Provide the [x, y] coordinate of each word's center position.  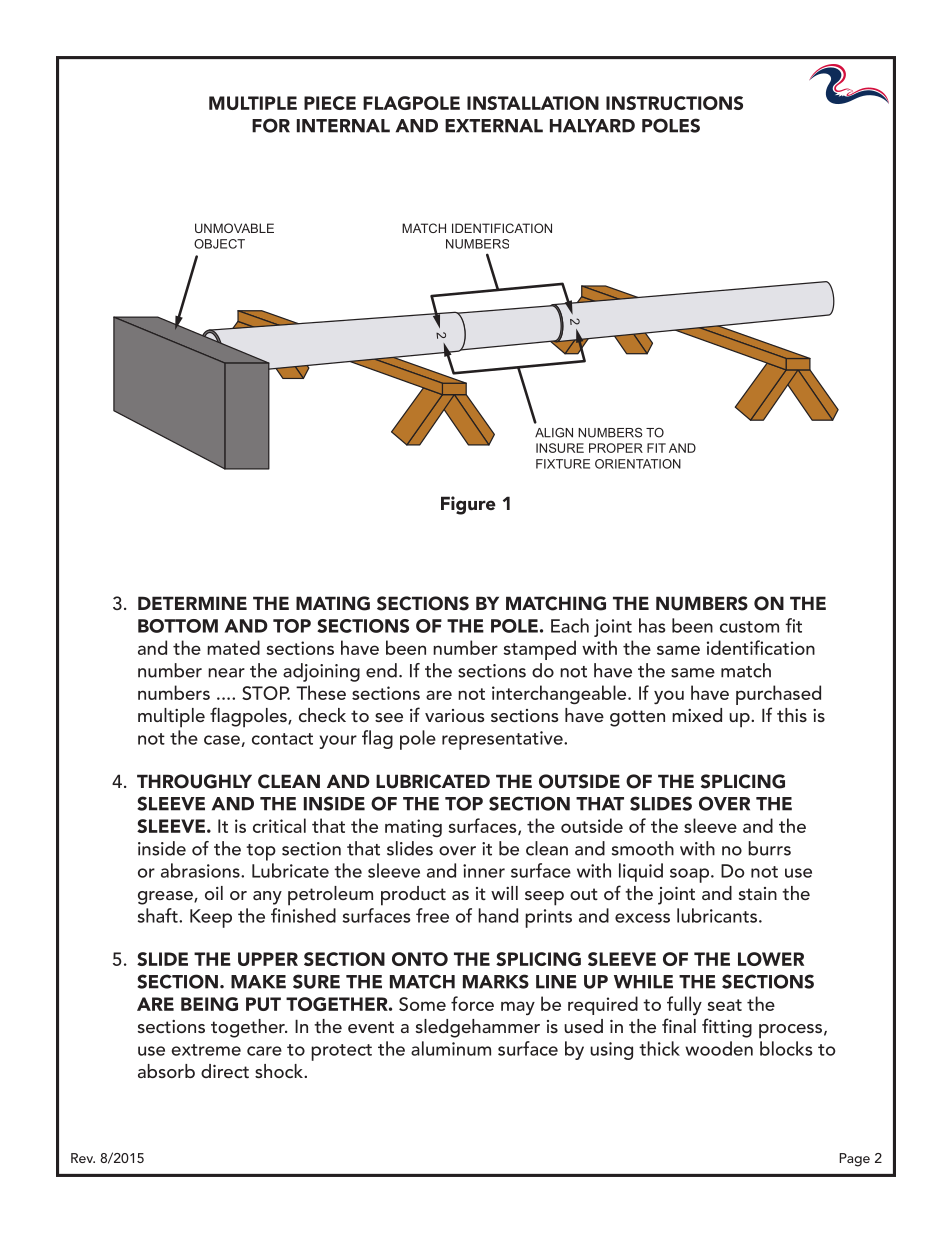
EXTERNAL [494, 126]
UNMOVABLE [234, 228]
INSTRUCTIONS [674, 103]
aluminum [451, 1048]
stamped [539, 650]
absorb [166, 1071]
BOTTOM [178, 626]
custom [749, 627]
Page [854, 1160]
